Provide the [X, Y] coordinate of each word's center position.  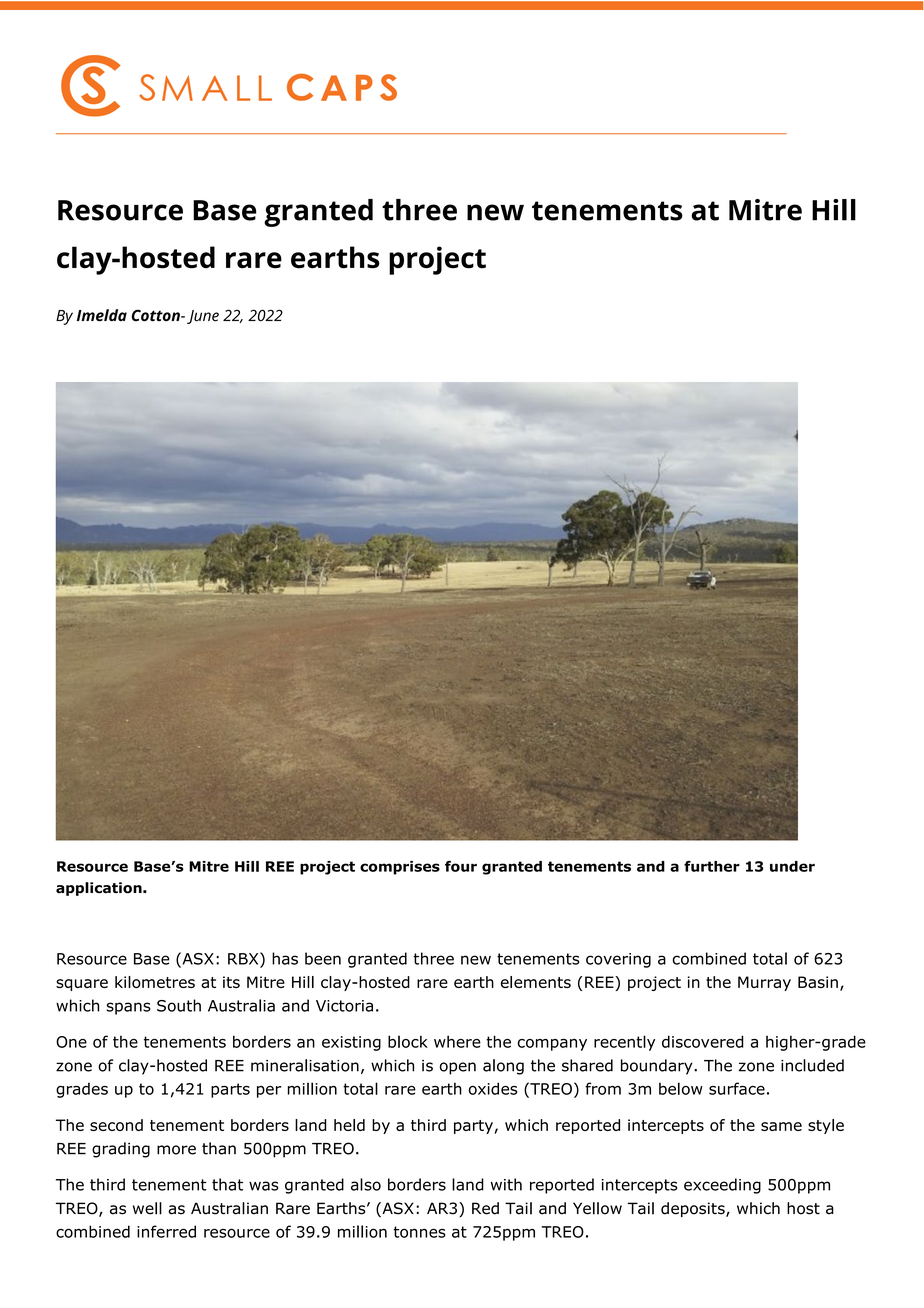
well [147, 1208]
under [792, 866]
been [323, 958]
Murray [764, 983]
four [461, 866]
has [285, 958]
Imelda [102, 315]
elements [536, 982]
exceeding [722, 1186]
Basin [818, 982]
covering [618, 960]
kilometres [155, 982]
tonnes [419, 1232]
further [712, 866]
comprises [400, 868]
